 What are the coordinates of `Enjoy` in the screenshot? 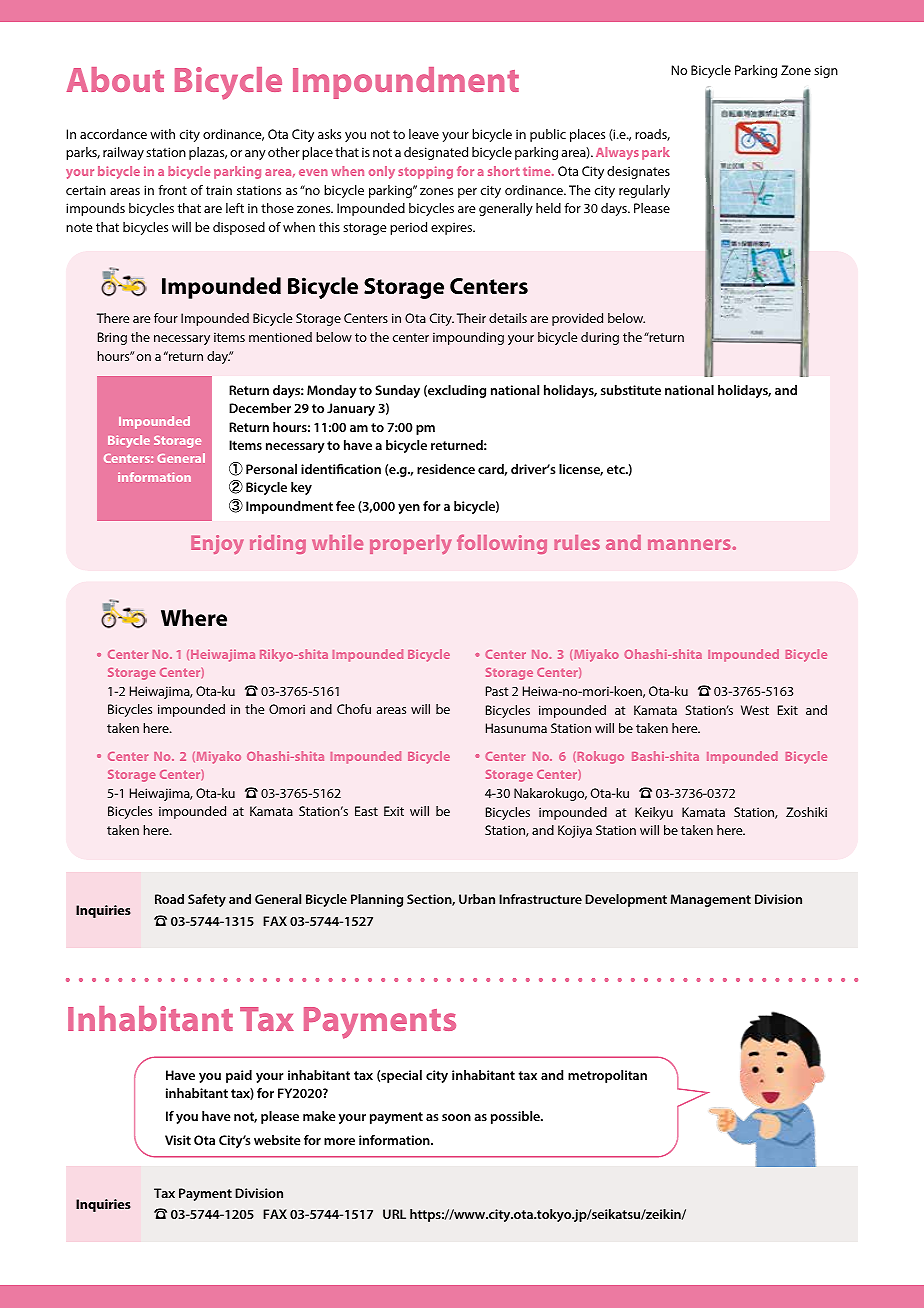 It's located at (217, 544).
